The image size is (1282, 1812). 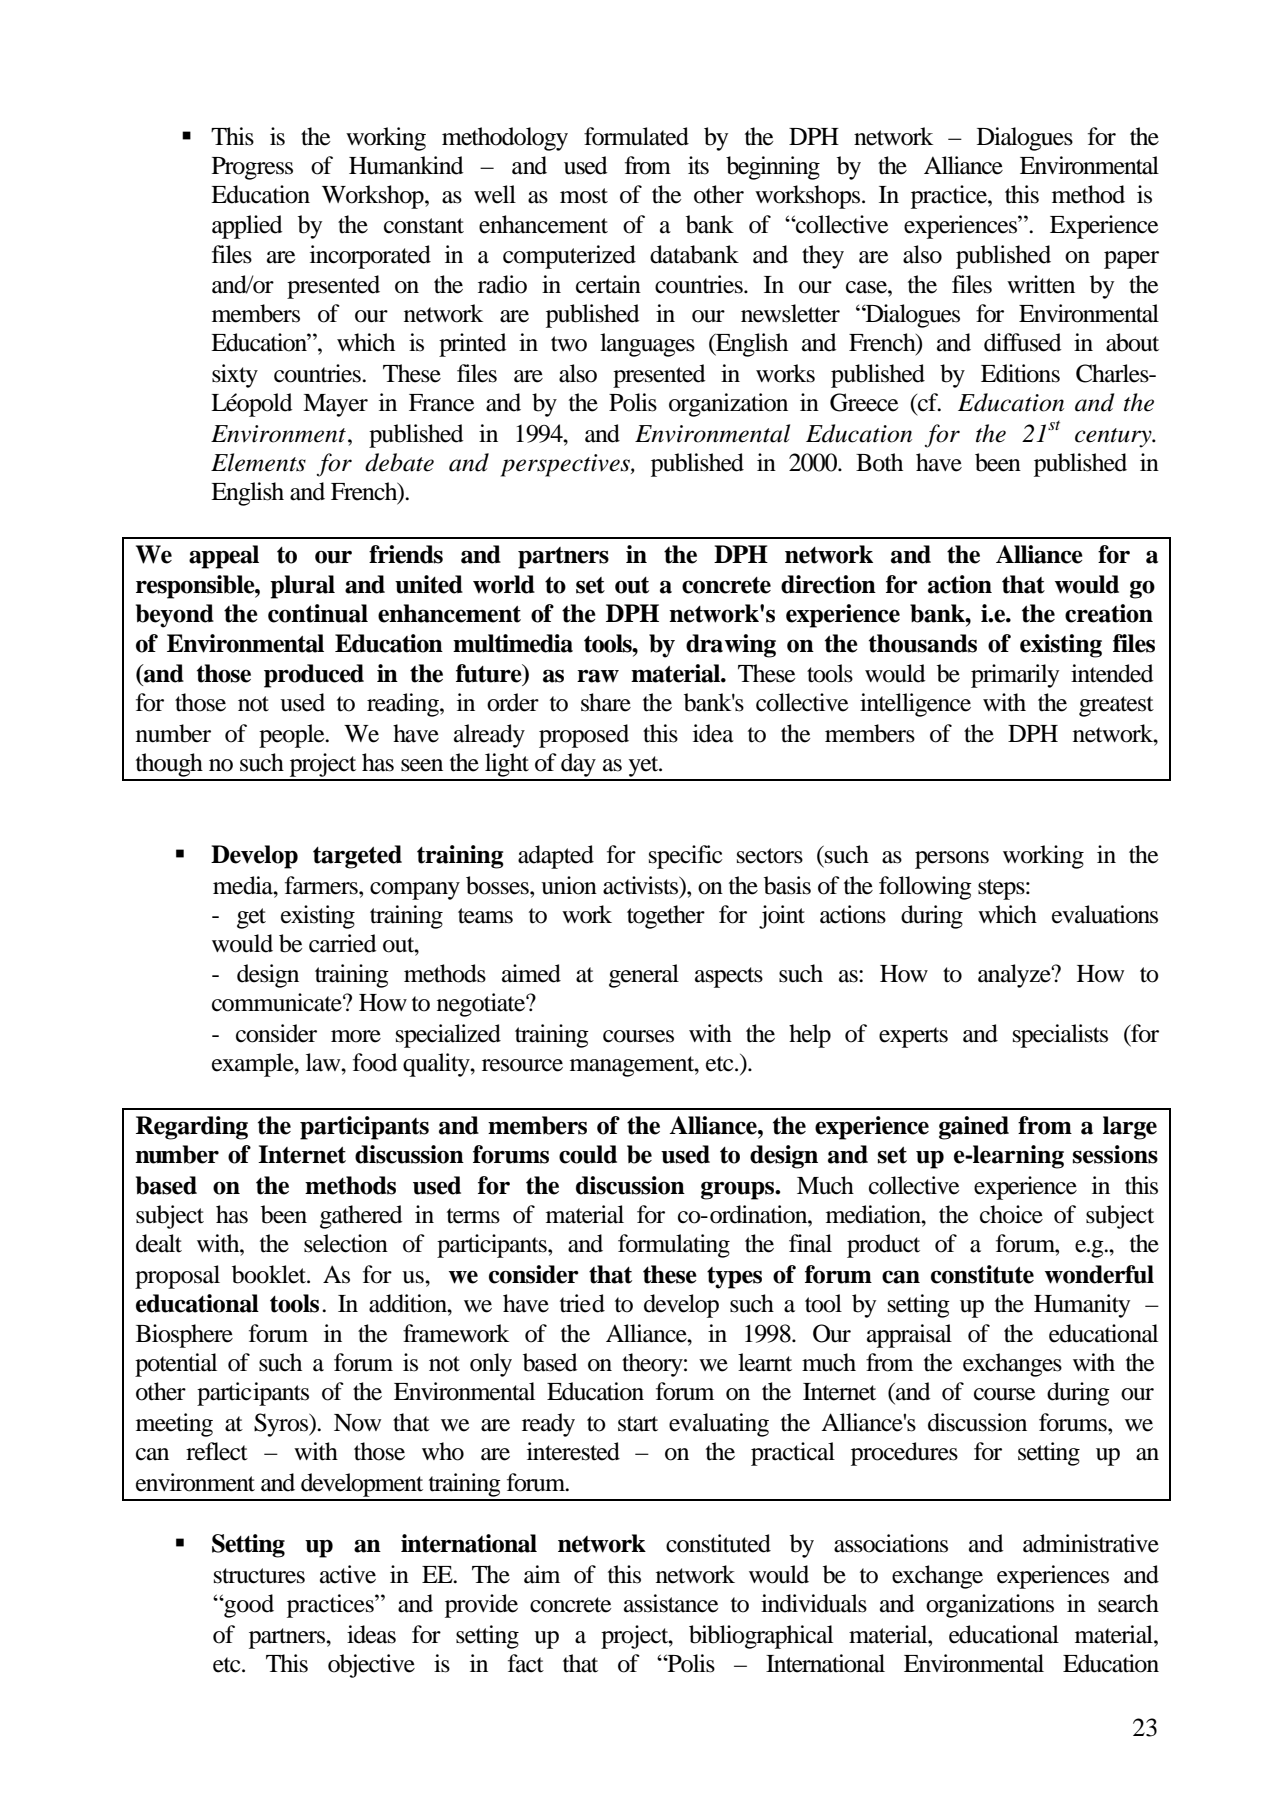 What do you see at coordinates (952, 860) in the screenshot?
I see `persons` at bounding box center [952, 860].
